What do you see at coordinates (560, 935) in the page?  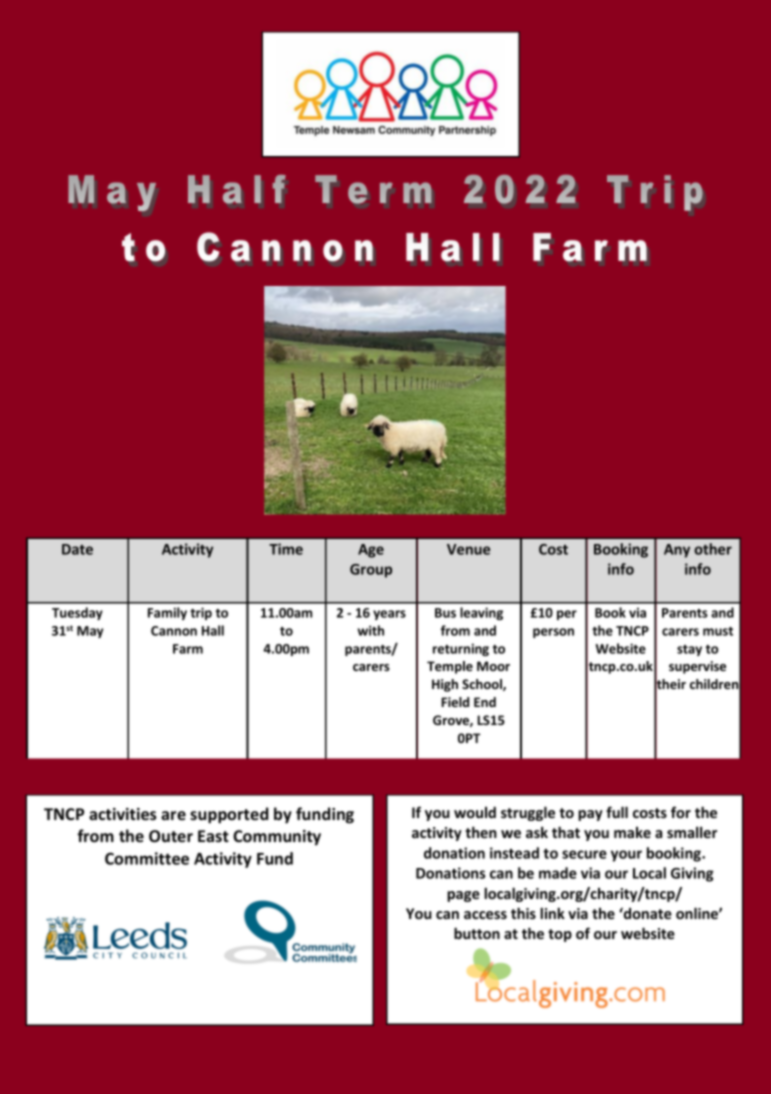 I see `top` at bounding box center [560, 935].
